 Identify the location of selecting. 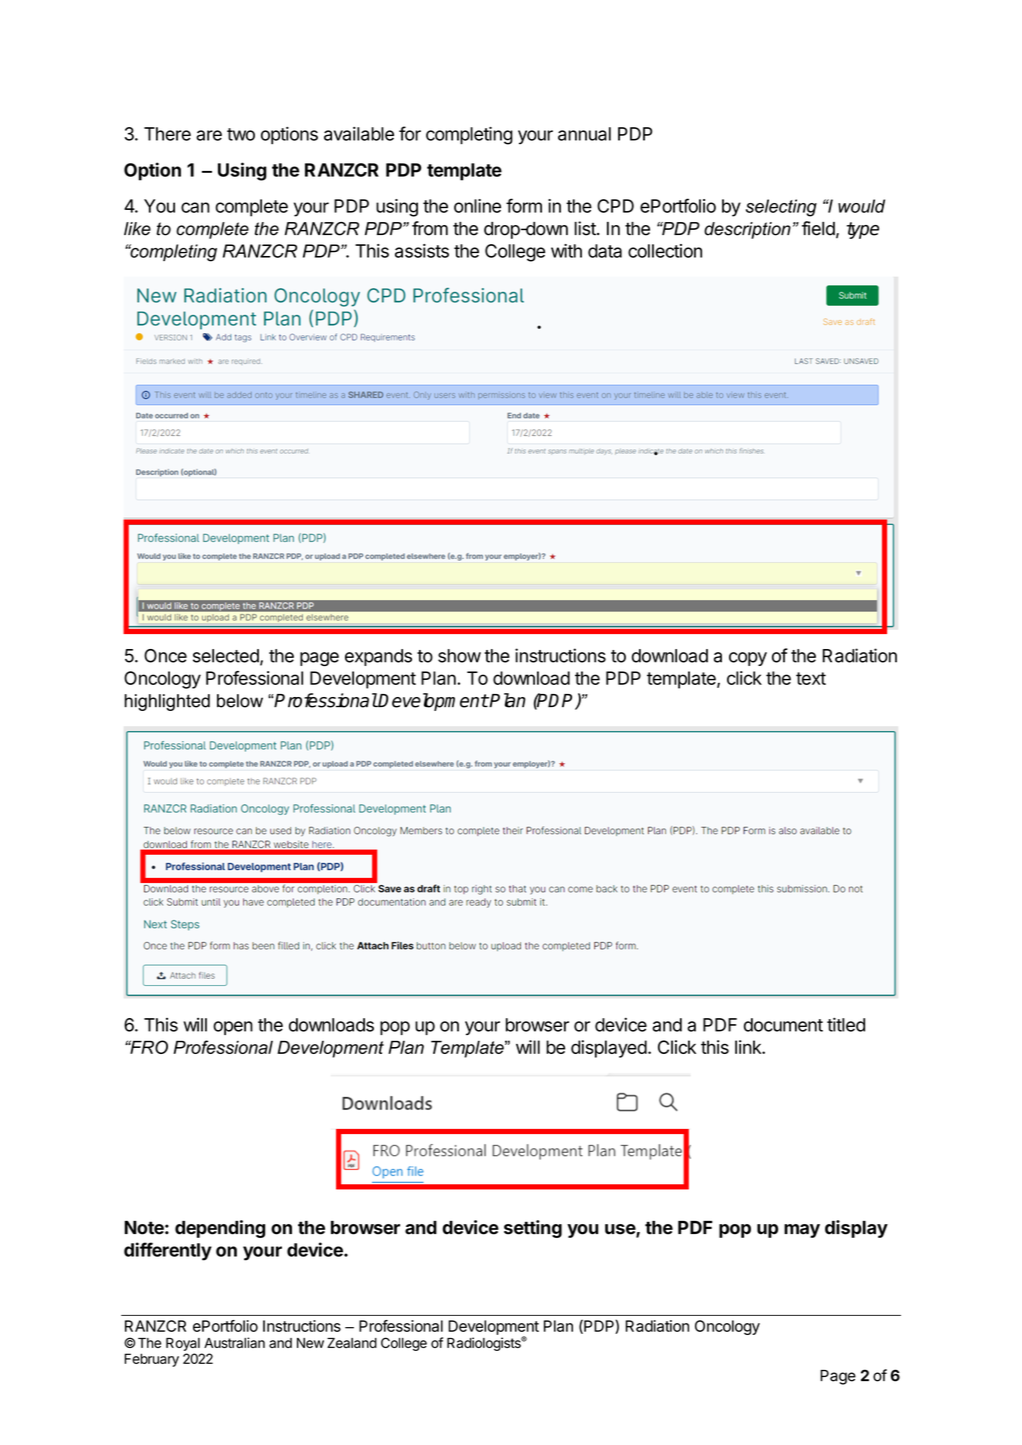
(781, 208).
